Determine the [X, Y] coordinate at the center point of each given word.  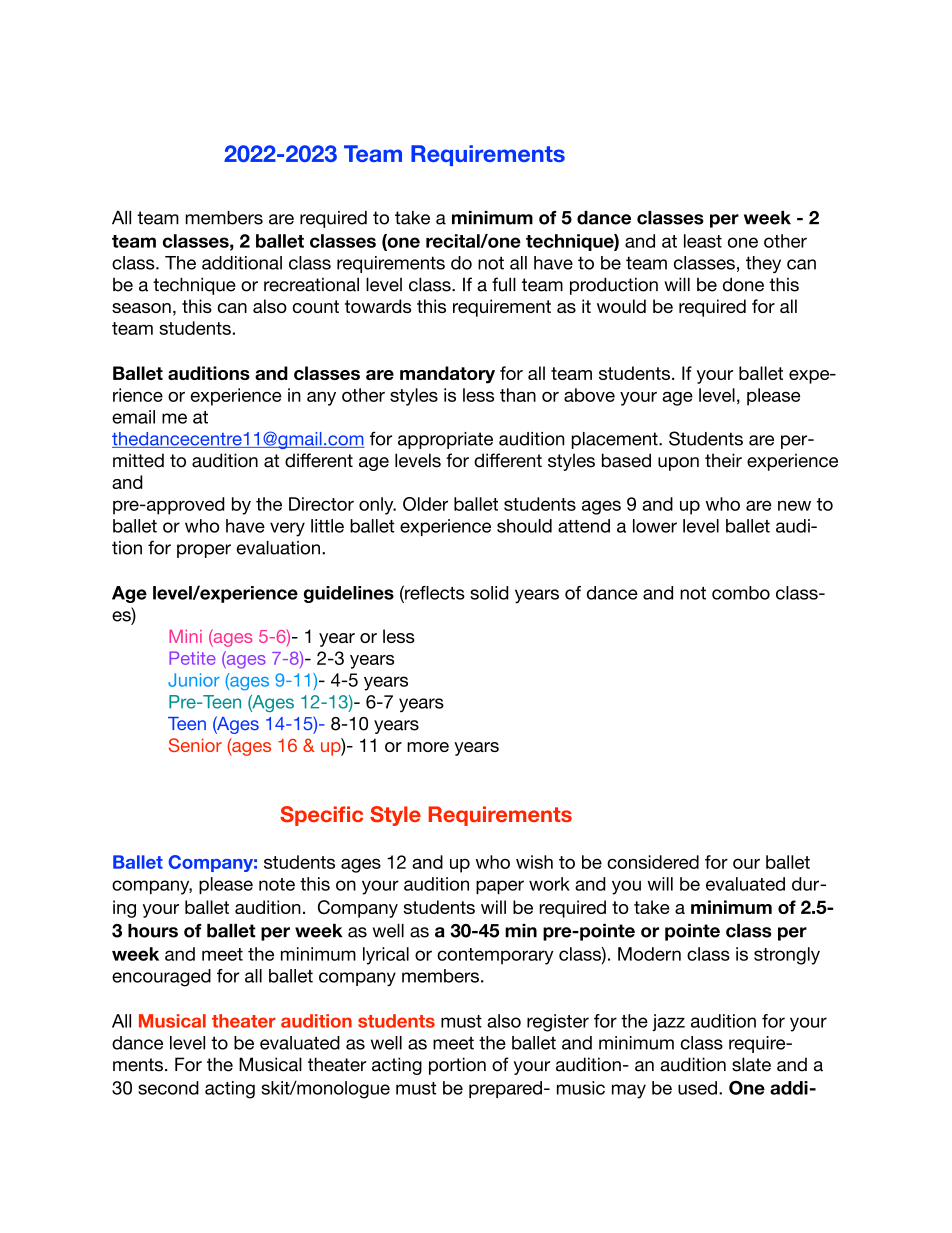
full [504, 284]
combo [741, 593]
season [141, 308]
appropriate [445, 440]
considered [653, 862]
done [743, 284]
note [277, 884]
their [723, 460]
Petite [192, 658]
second [168, 1088]
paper [500, 887]
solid [489, 593]
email [133, 417]
